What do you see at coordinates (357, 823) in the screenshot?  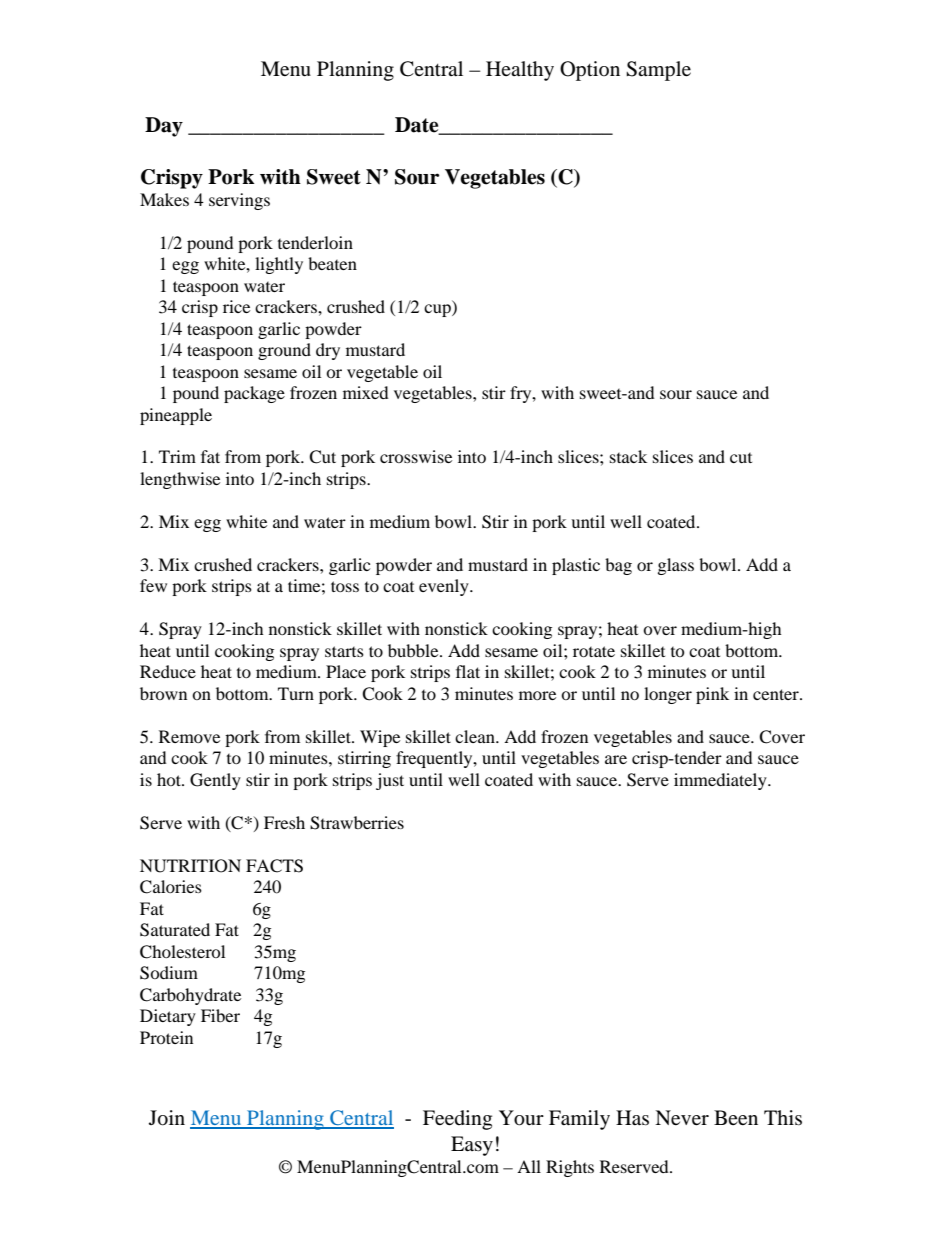 I see `Strawberries` at bounding box center [357, 823].
